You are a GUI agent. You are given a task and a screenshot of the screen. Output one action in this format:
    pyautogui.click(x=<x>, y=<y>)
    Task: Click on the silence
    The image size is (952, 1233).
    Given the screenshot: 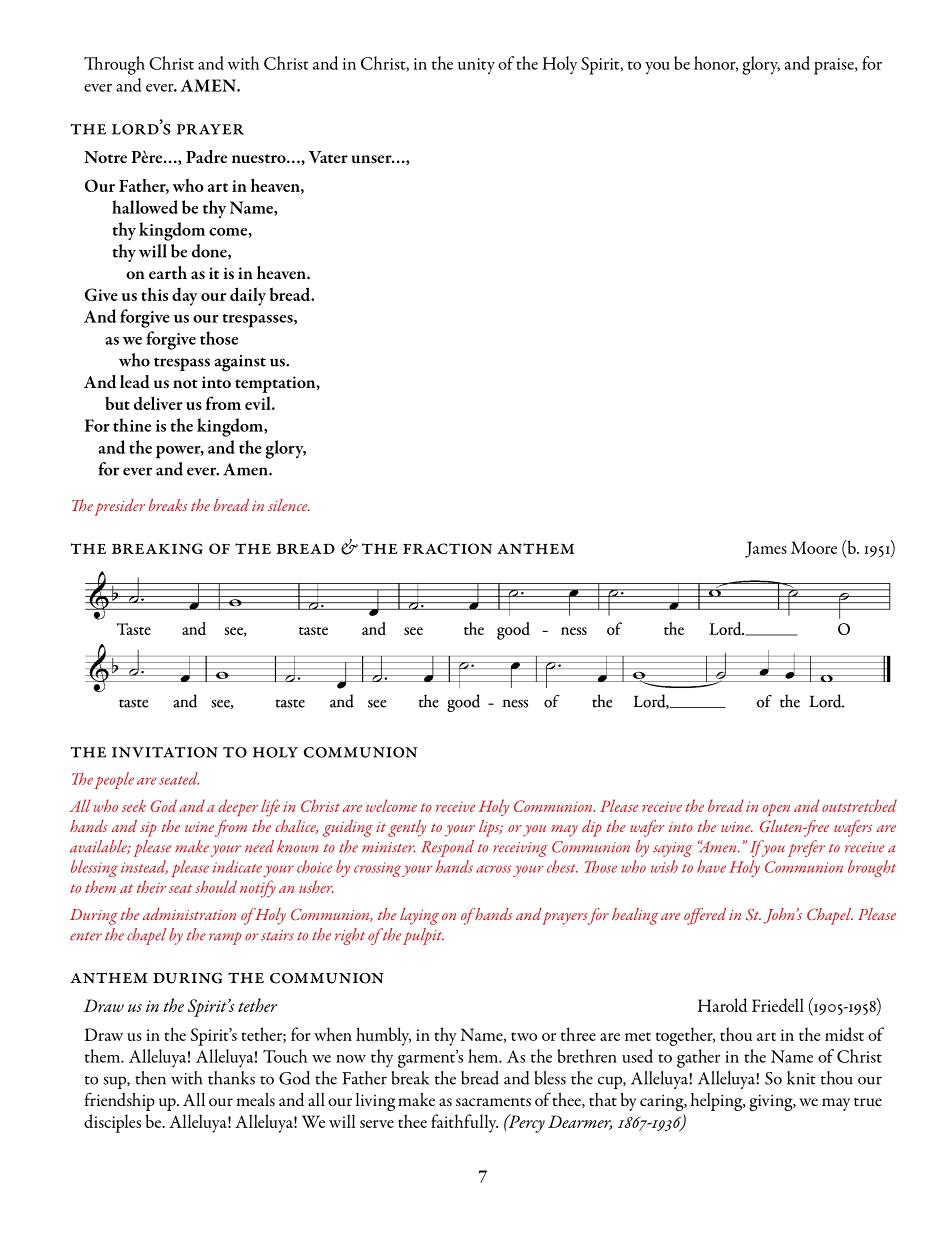 What is the action you would take?
    pyautogui.click(x=289, y=505)
